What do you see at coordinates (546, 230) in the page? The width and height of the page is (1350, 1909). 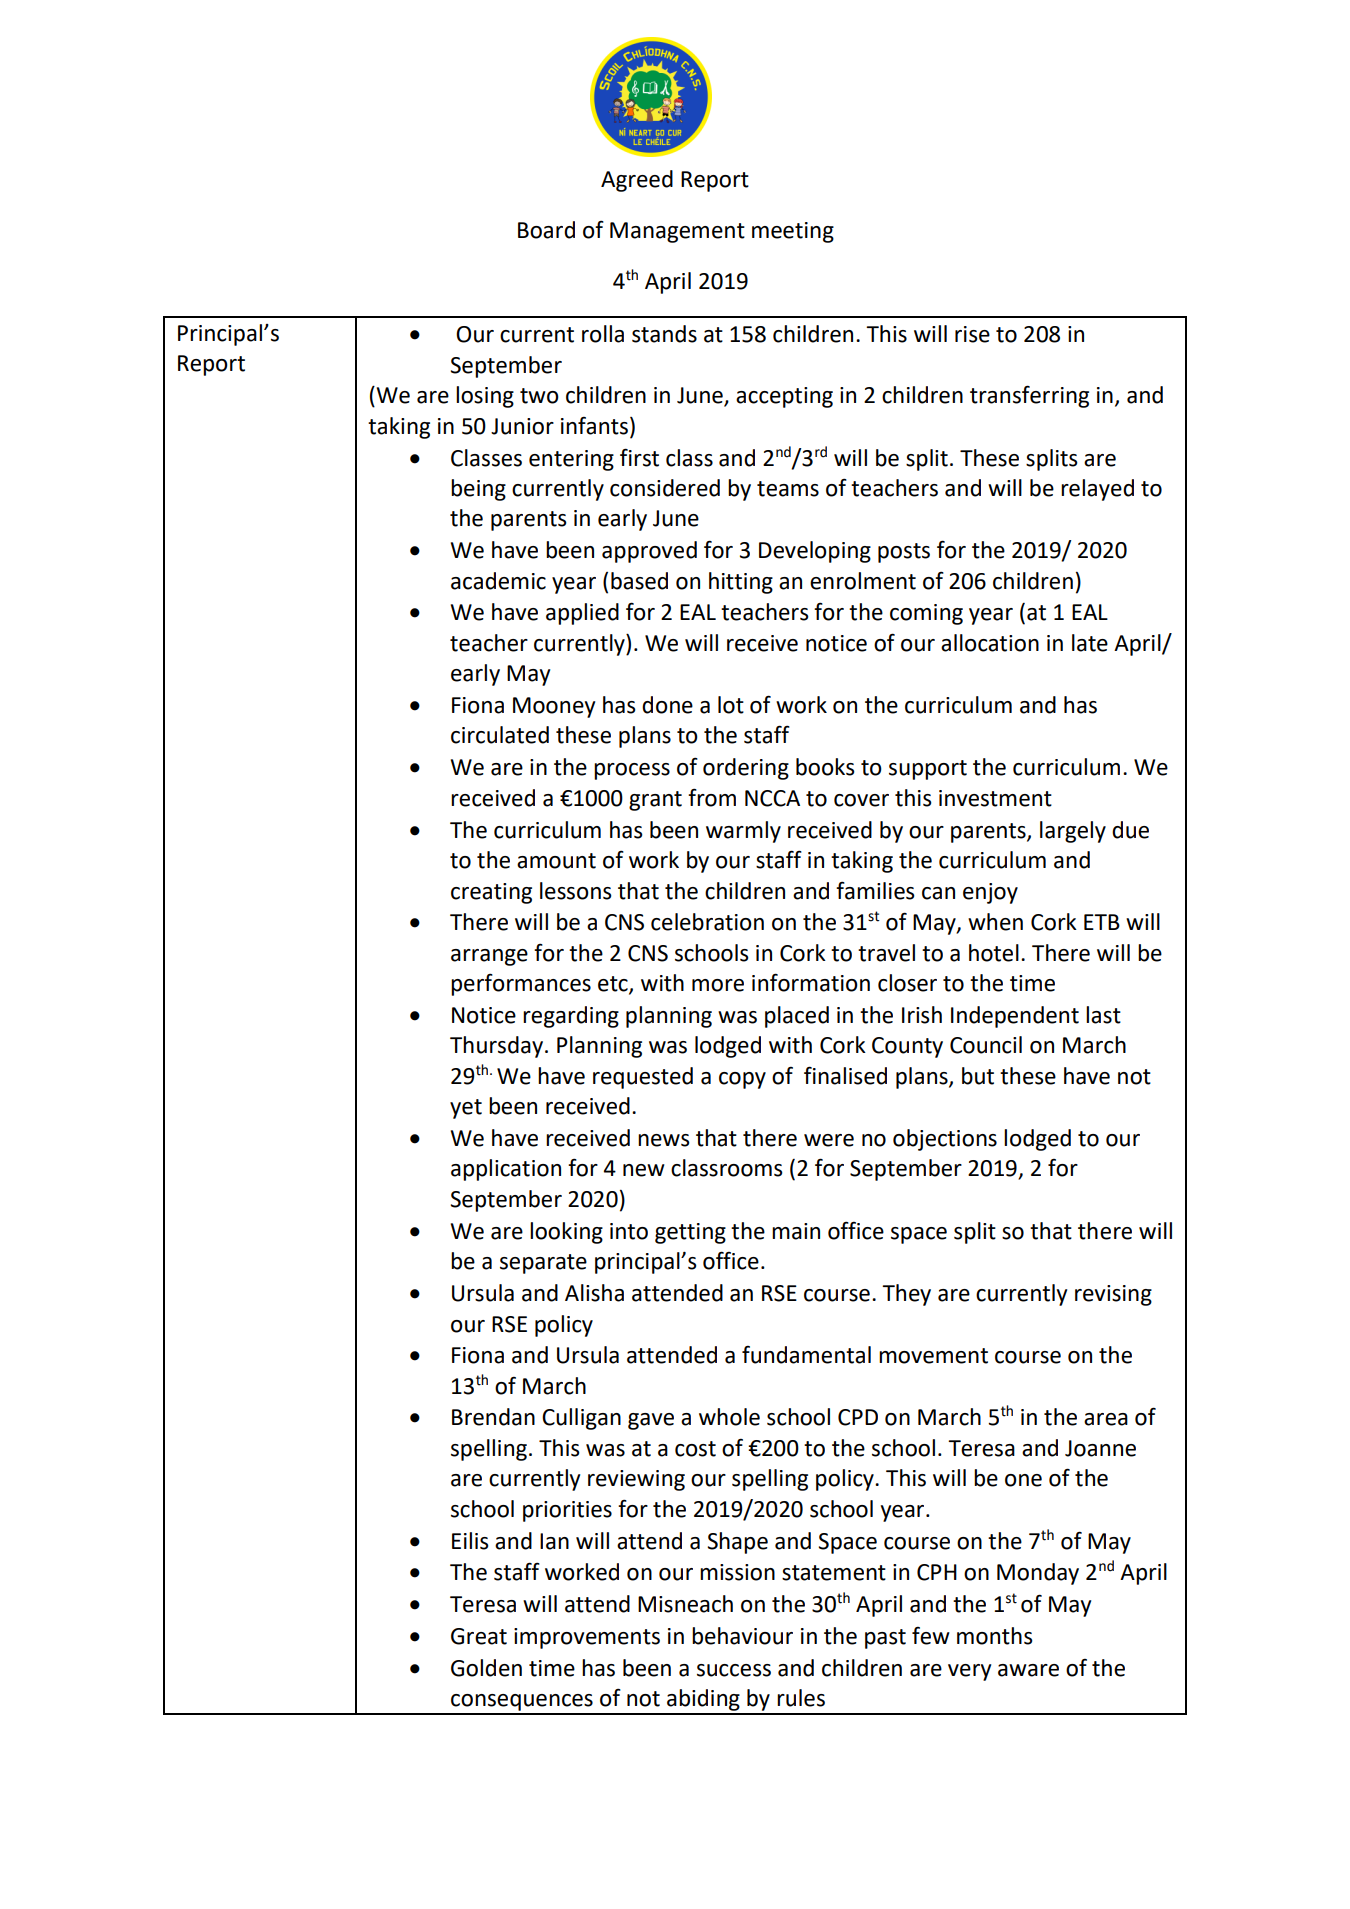 I see `Board` at bounding box center [546, 230].
